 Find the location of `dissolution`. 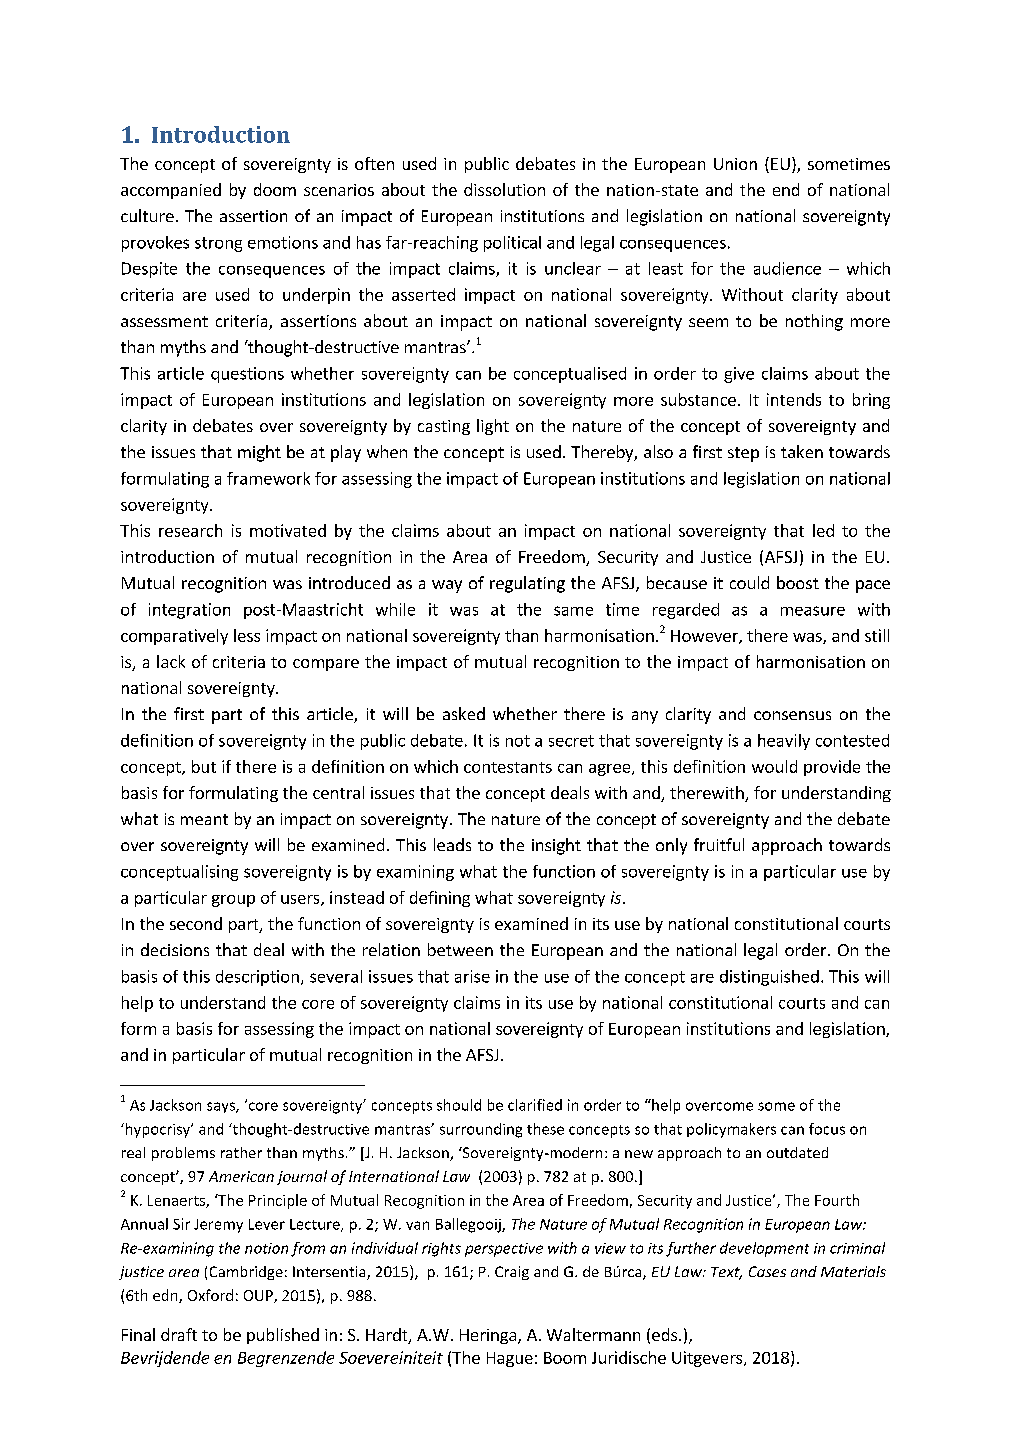

dissolution is located at coordinates (504, 189).
